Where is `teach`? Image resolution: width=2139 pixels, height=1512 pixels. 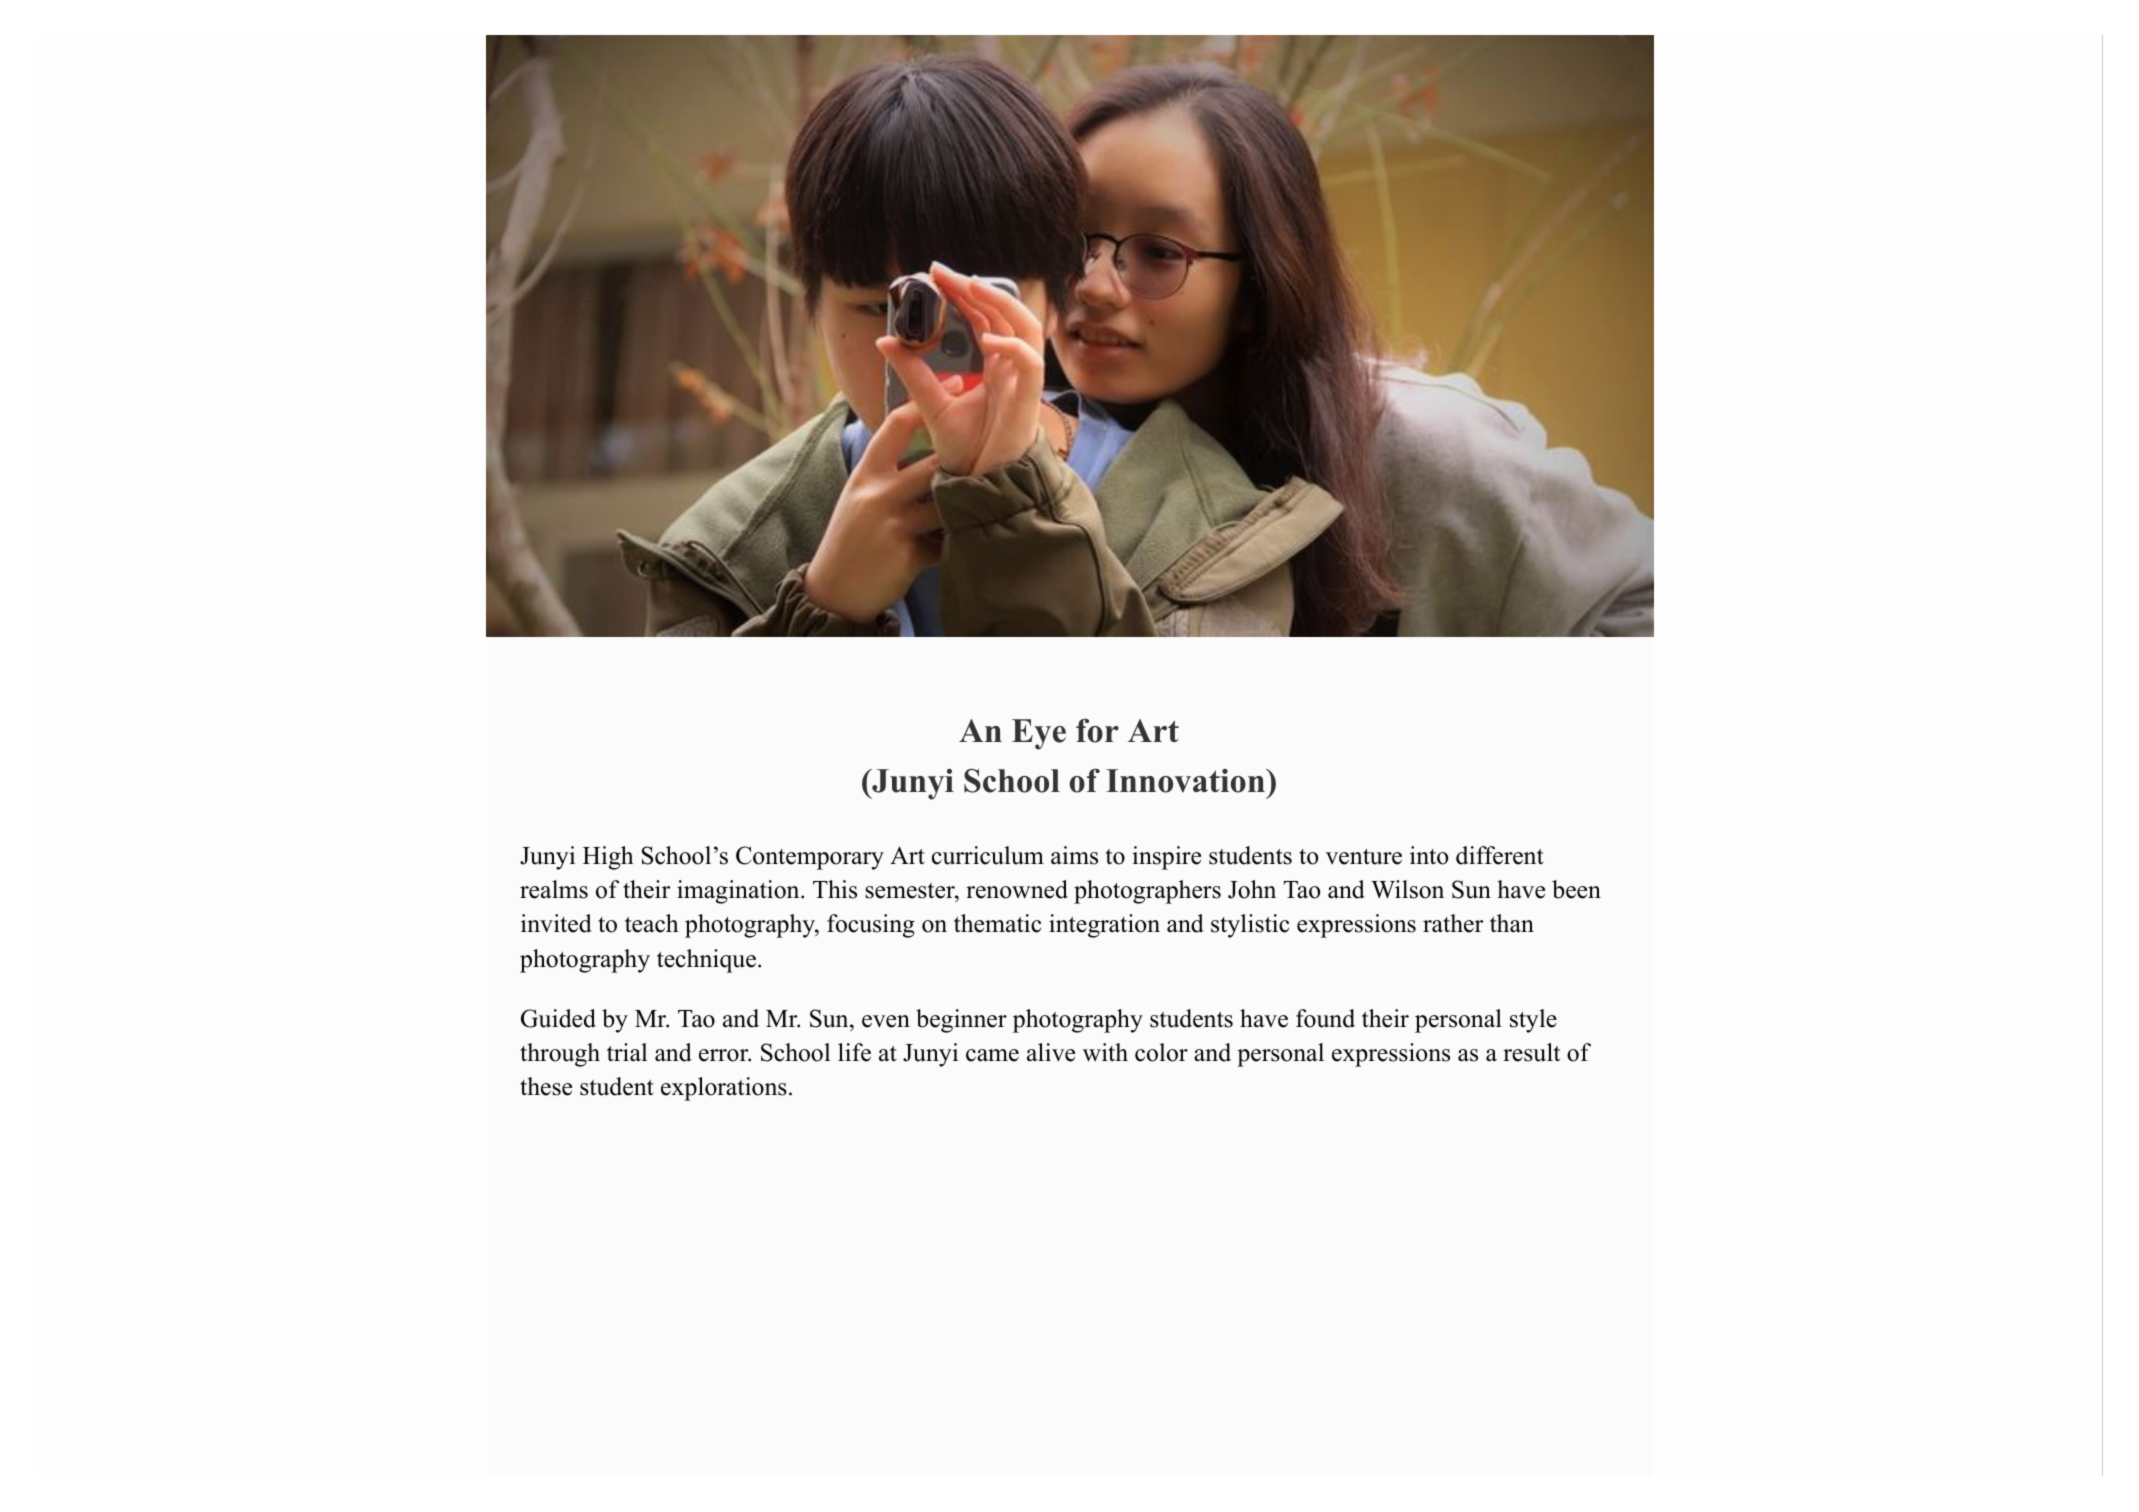
teach is located at coordinates (652, 923).
